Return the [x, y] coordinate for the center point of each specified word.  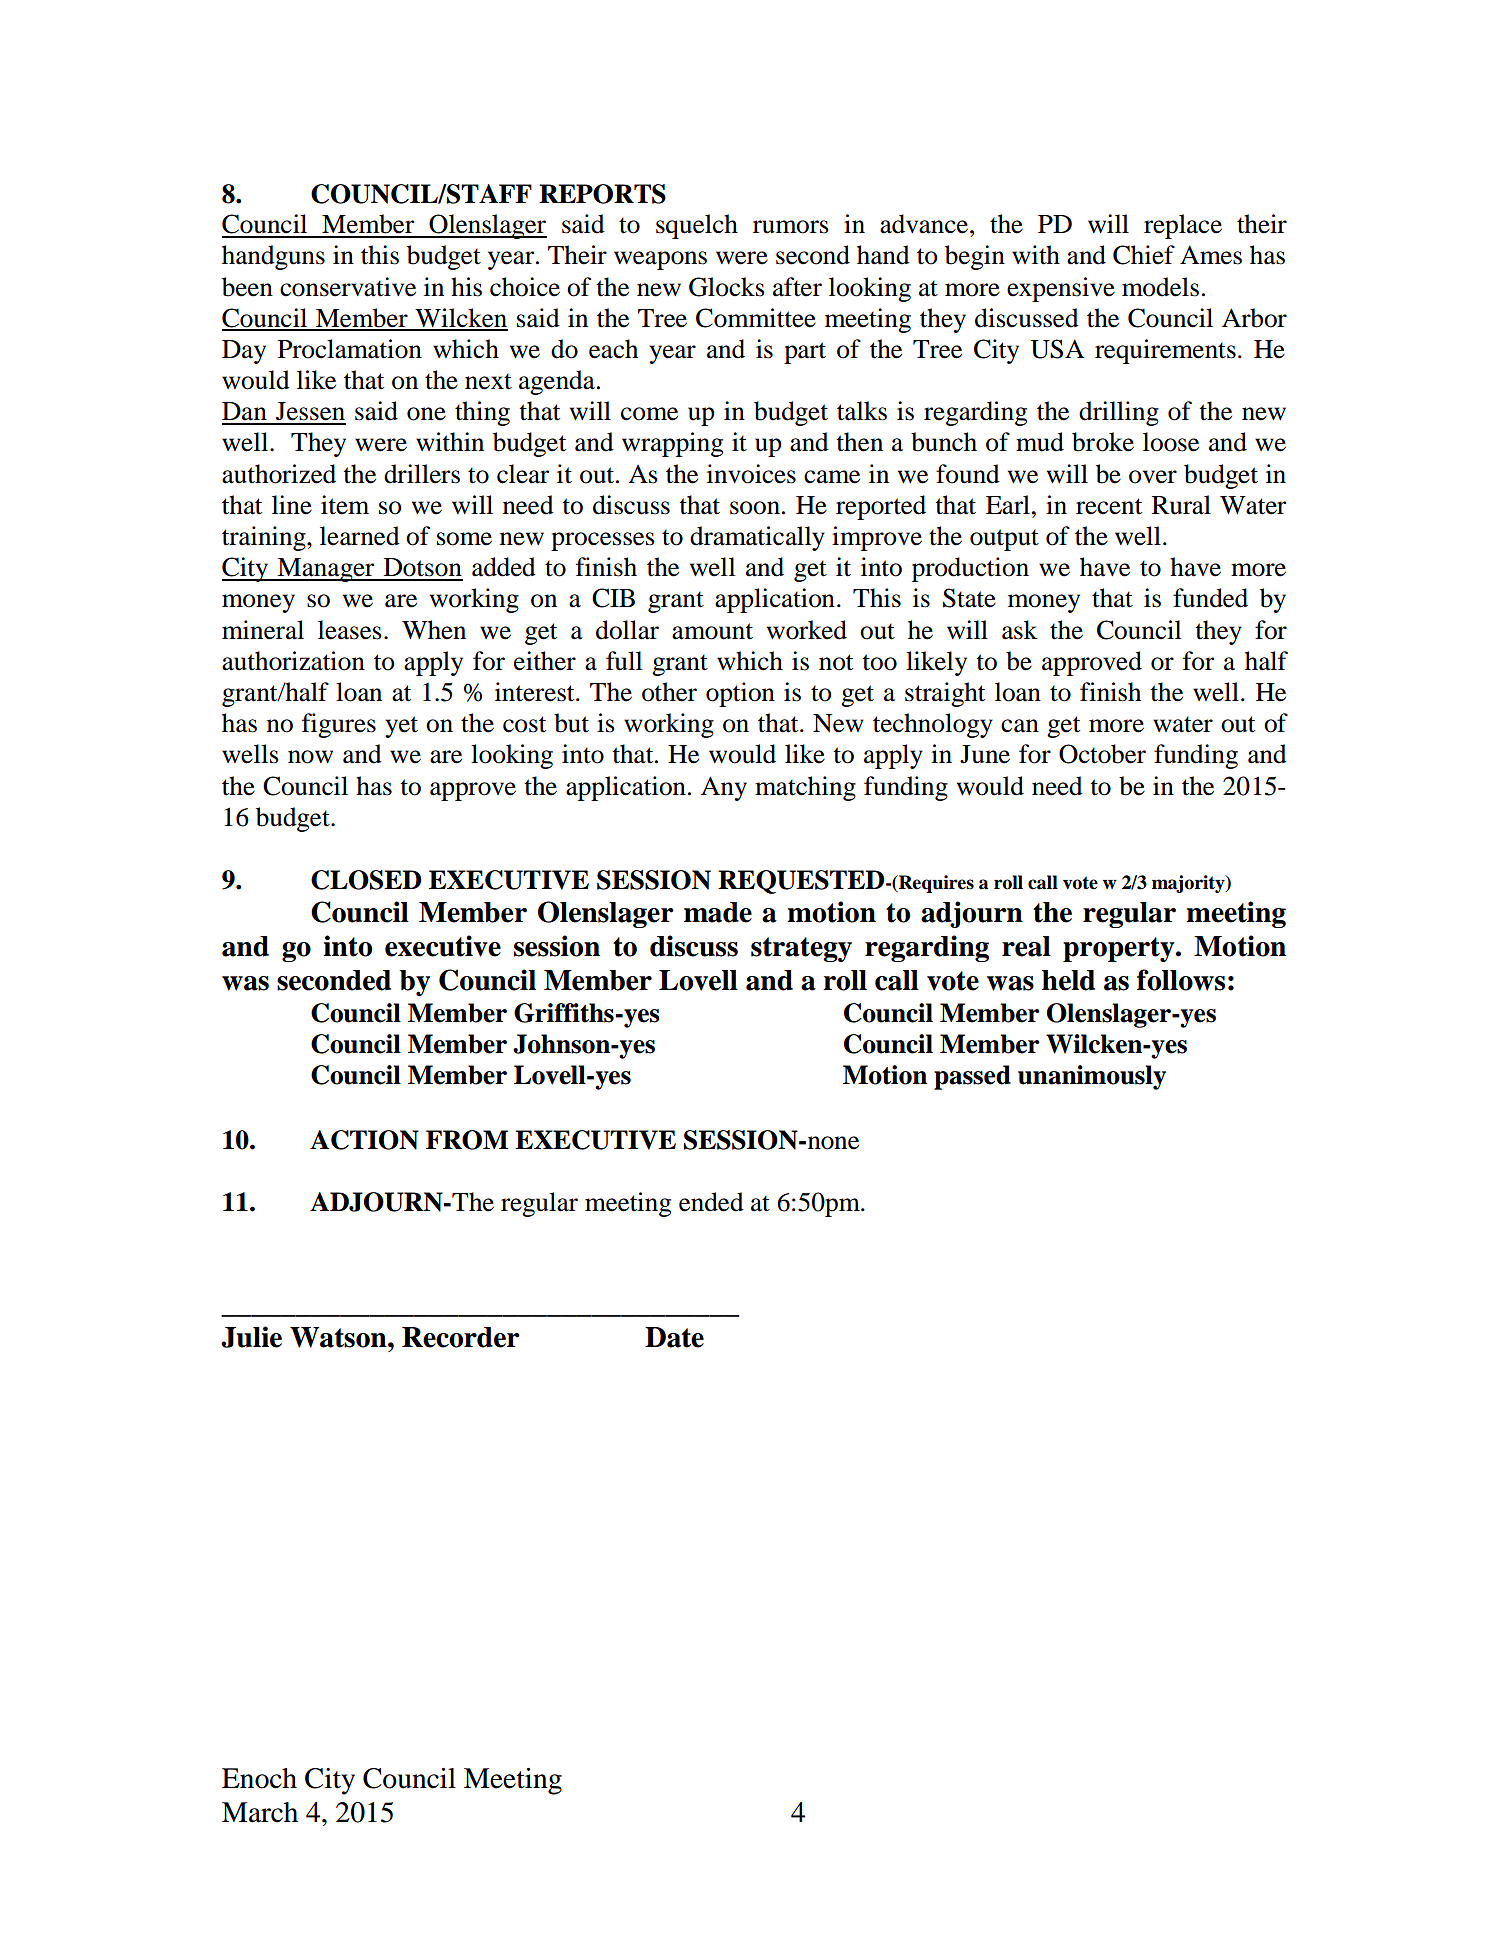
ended [711, 1202]
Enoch [259, 1778]
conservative [348, 287]
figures [339, 725]
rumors [791, 227]
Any [724, 788]
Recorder [461, 1337]
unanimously [1092, 1077]
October [1102, 754]
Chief [1144, 255]
